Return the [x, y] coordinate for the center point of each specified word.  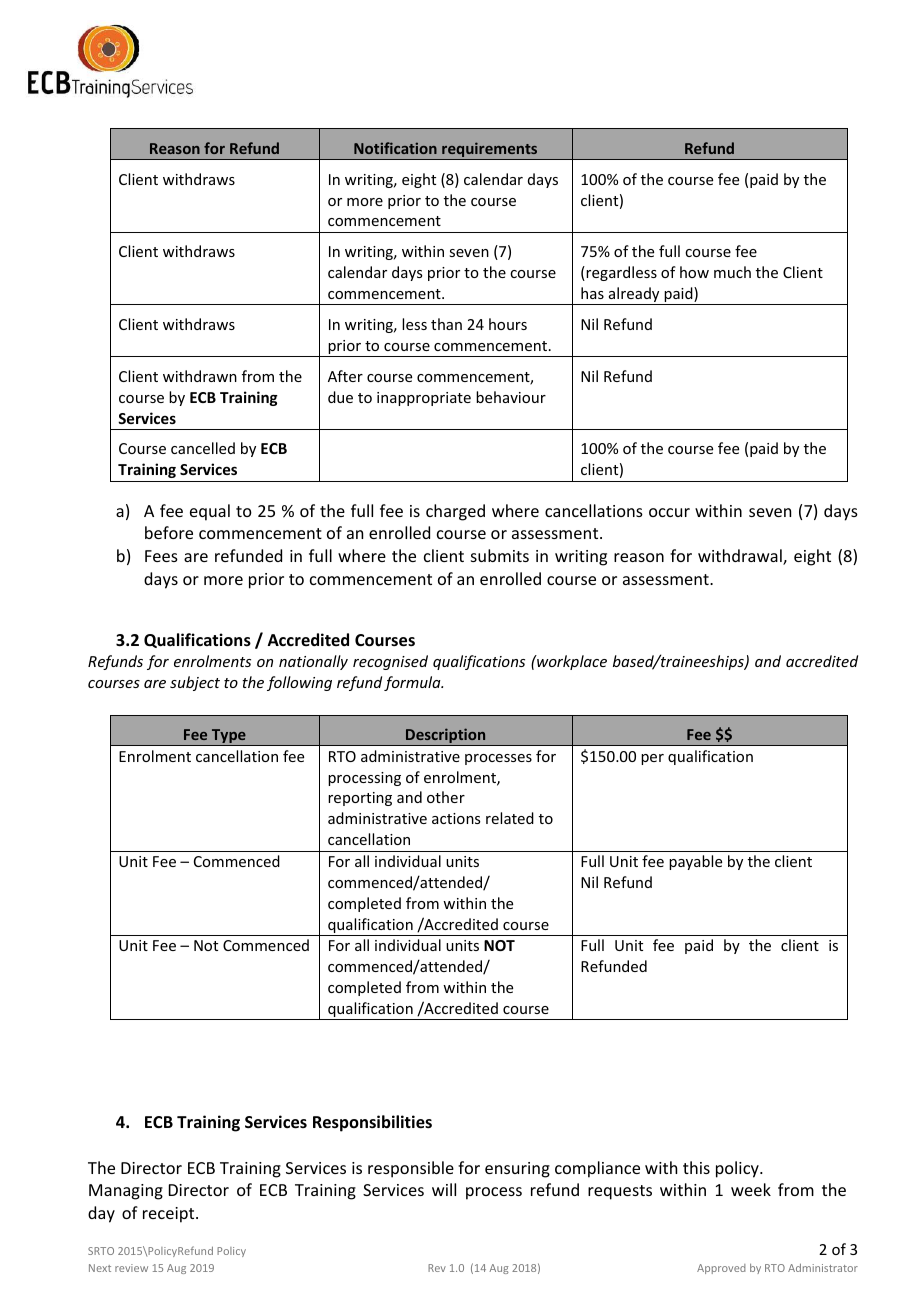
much [732, 272]
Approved [721, 1269]
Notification [395, 148]
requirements [490, 151]
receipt [170, 1215]
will [444, 1189]
